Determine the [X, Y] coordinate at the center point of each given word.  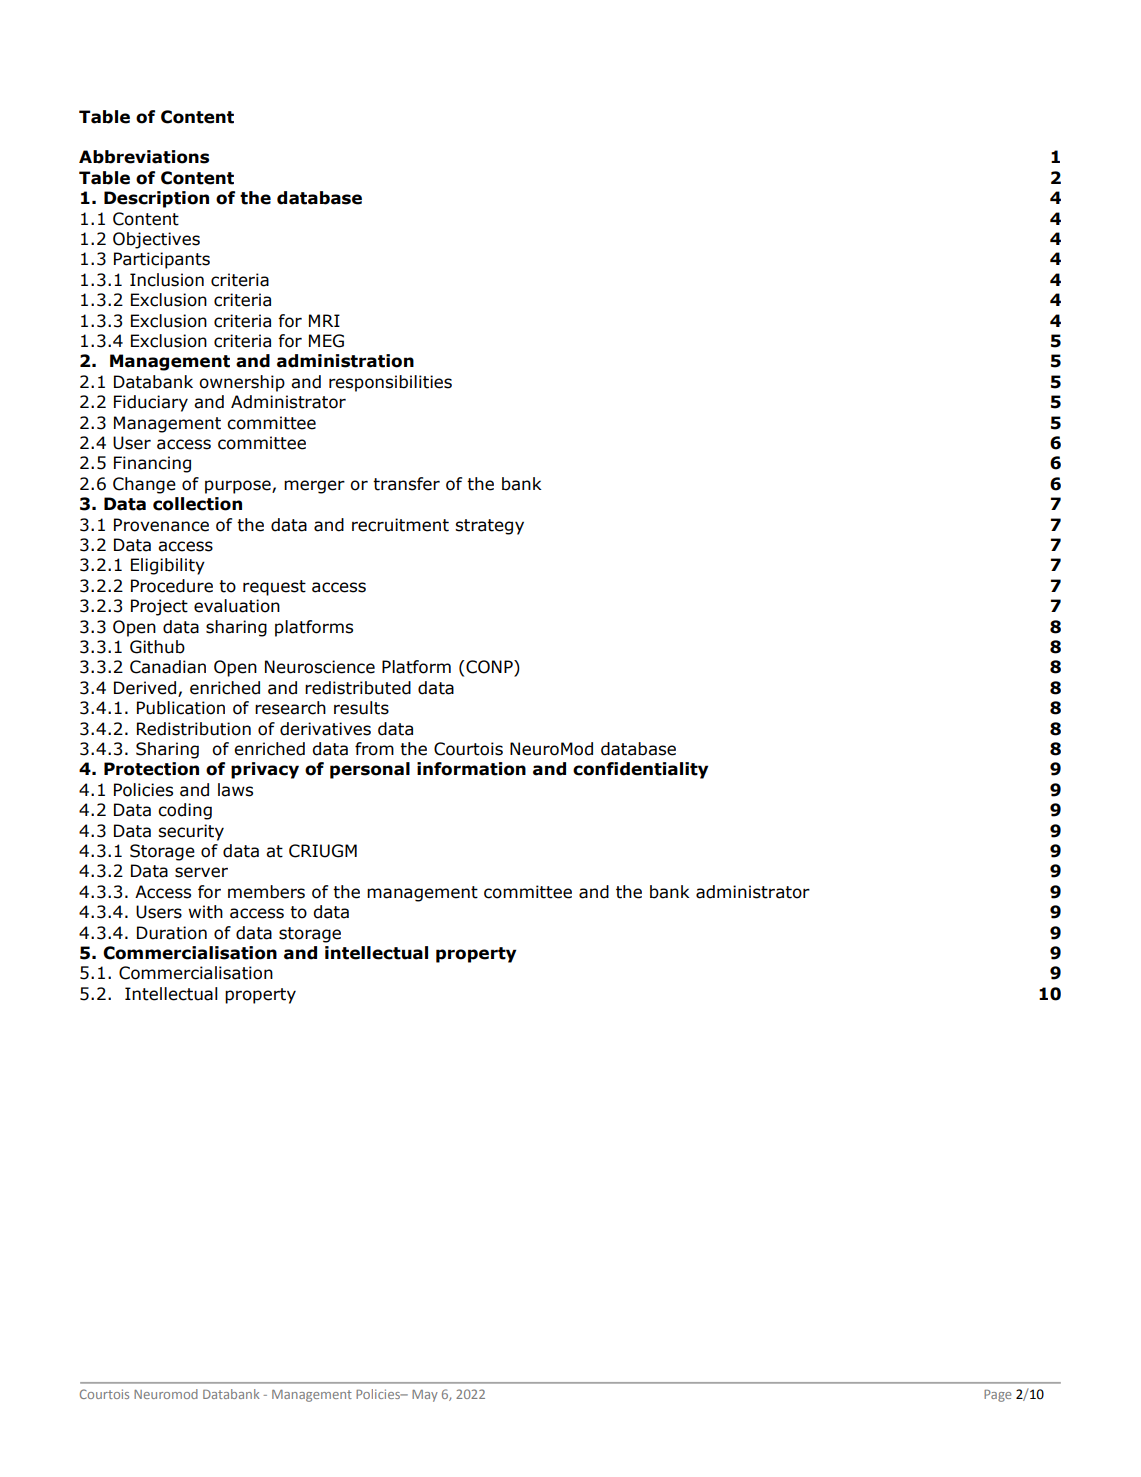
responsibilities [390, 383]
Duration [172, 933]
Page [997, 1396]
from [374, 749]
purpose [239, 487]
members [266, 892]
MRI [324, 320]
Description [156, 199]
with [205, 912]
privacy [265, 770]
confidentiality [641, 770]
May [425, 1396]
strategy [489, 527]
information [471, 769]
